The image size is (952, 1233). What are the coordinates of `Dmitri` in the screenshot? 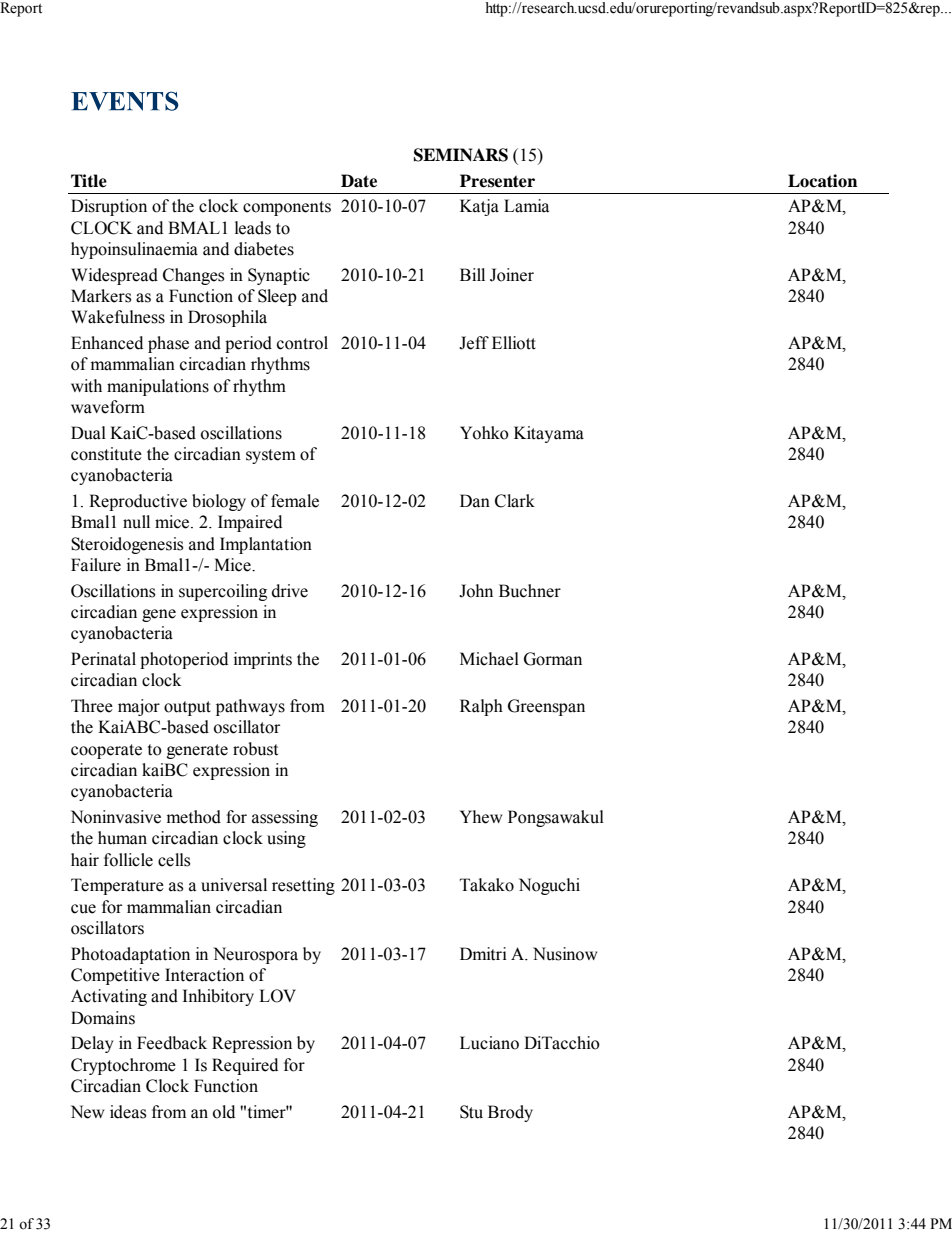 It's located at (483, 954).
